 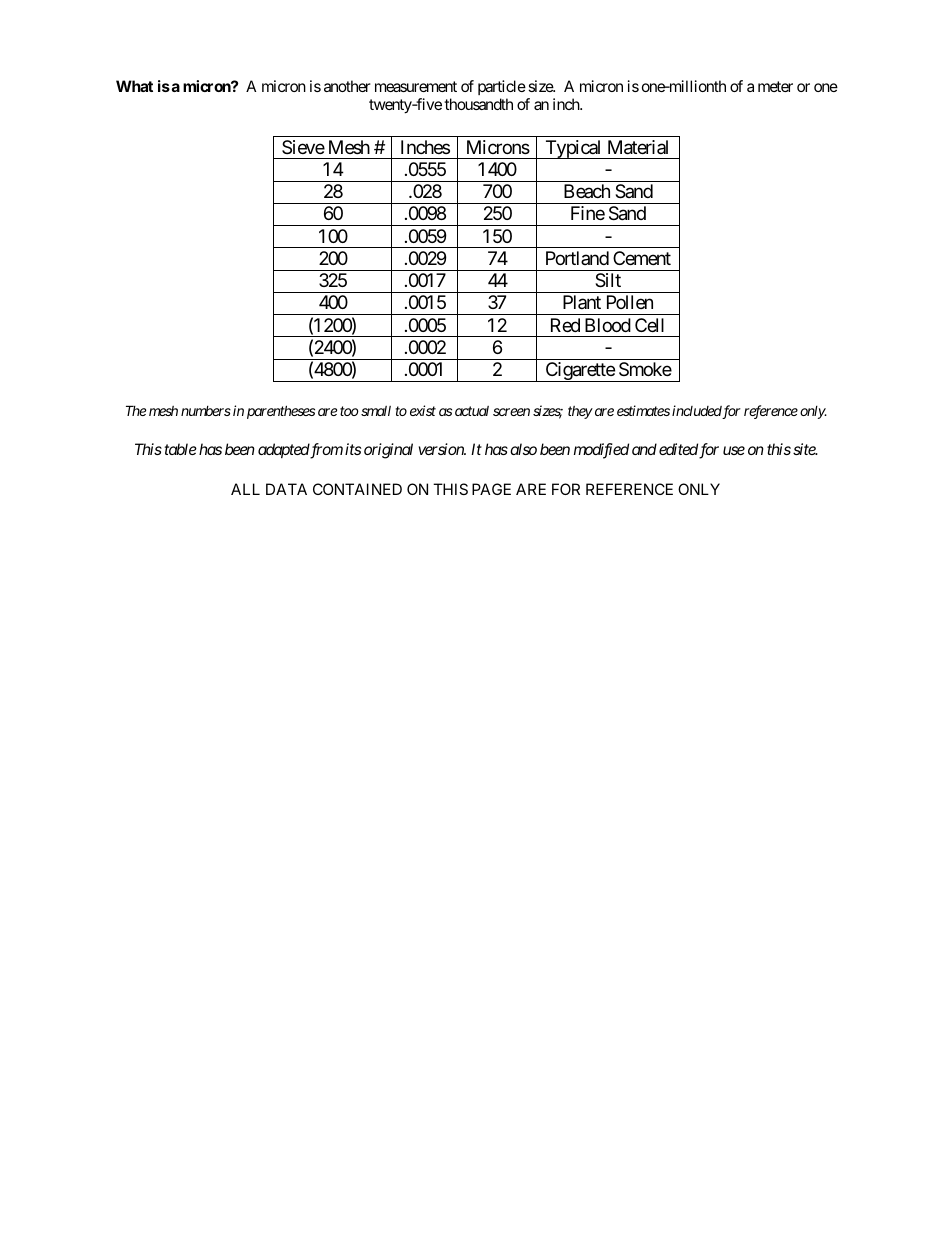 What do you see at coordinates (579, 372) in the document?
I see `Cigarette` at bounding box center [579, 372].
